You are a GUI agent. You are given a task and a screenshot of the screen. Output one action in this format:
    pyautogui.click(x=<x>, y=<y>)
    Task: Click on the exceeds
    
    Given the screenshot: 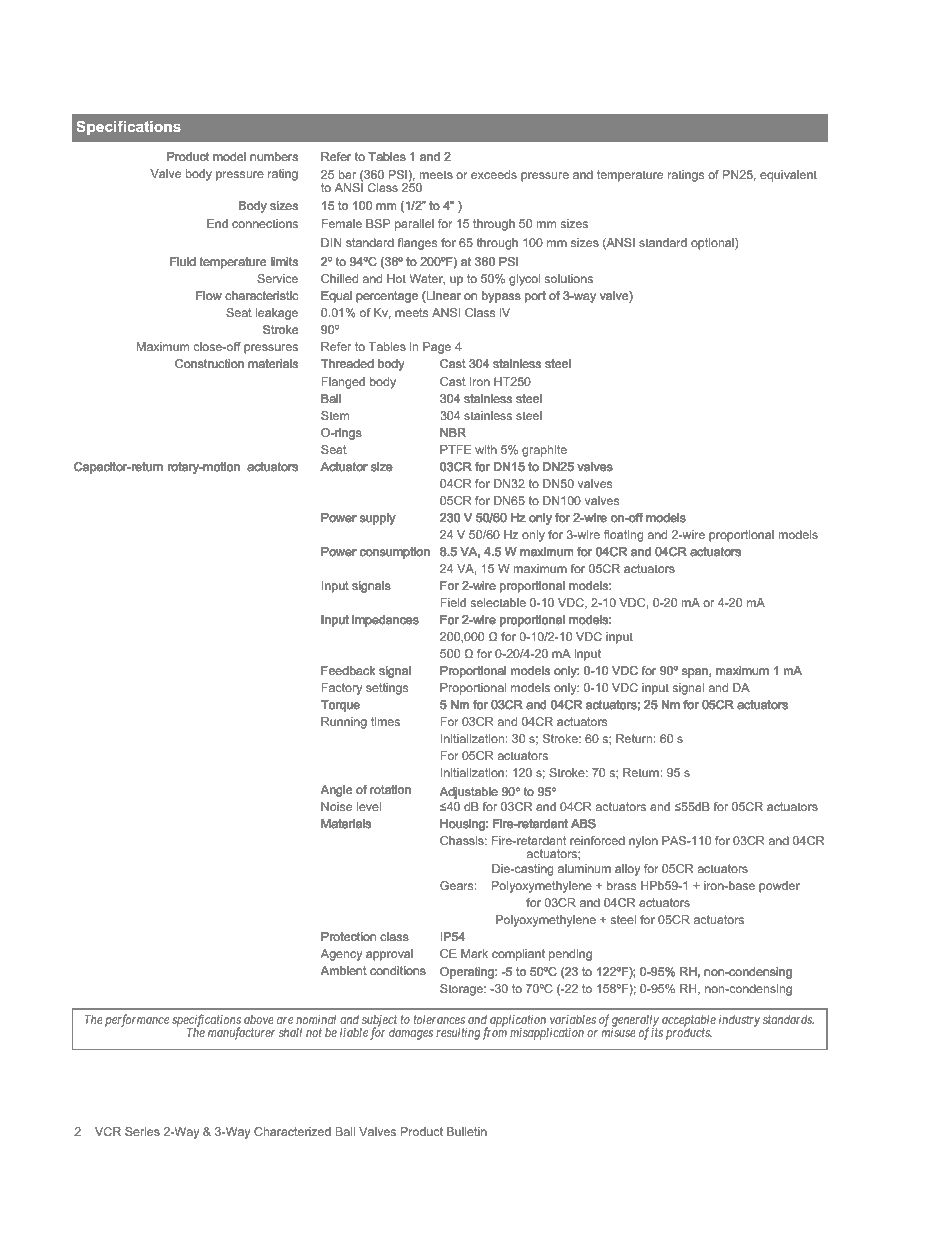 What is the action you would take?
    pyautogui.click(x=494, y=174)
